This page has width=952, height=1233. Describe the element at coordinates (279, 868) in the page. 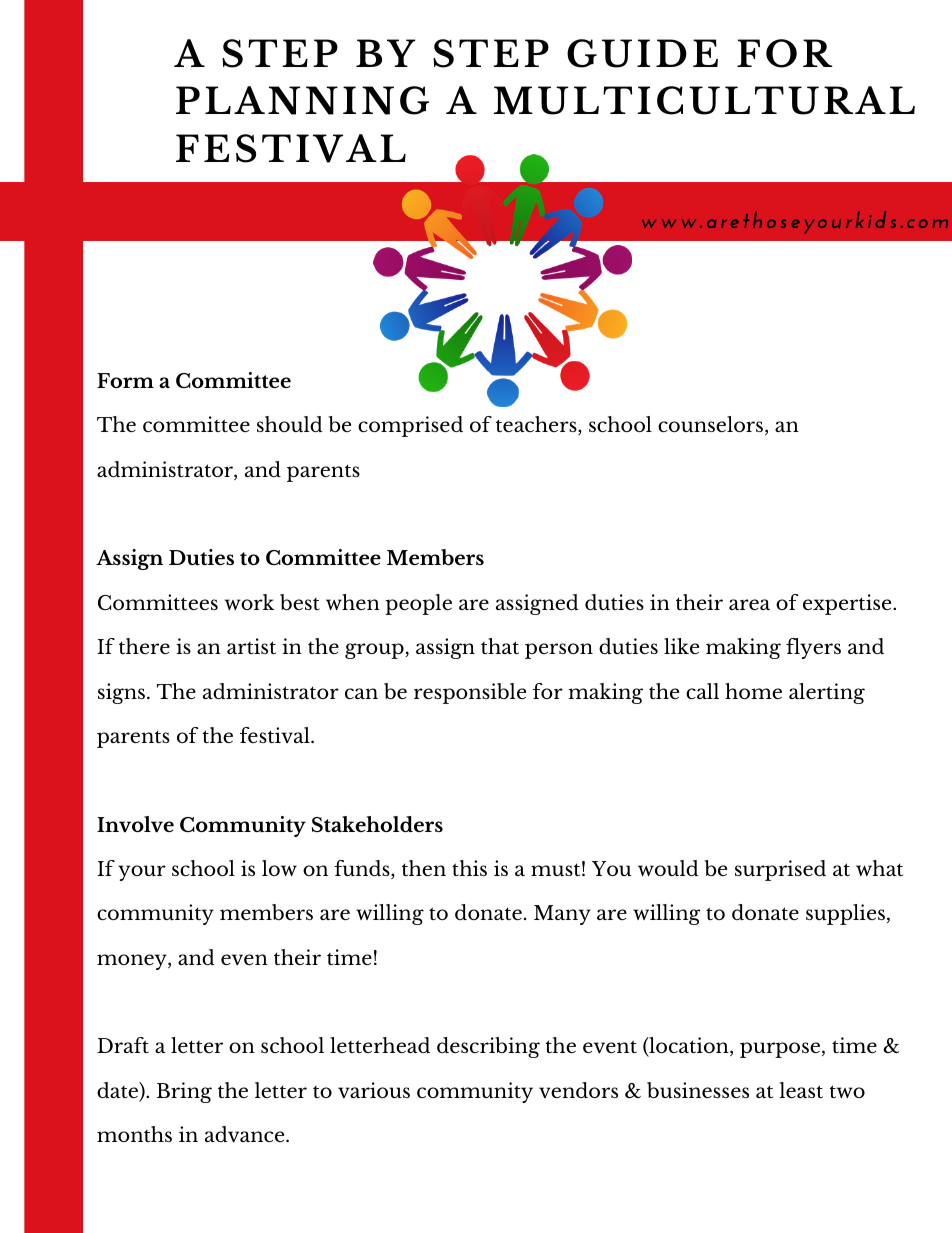

I see `low` at that location.
